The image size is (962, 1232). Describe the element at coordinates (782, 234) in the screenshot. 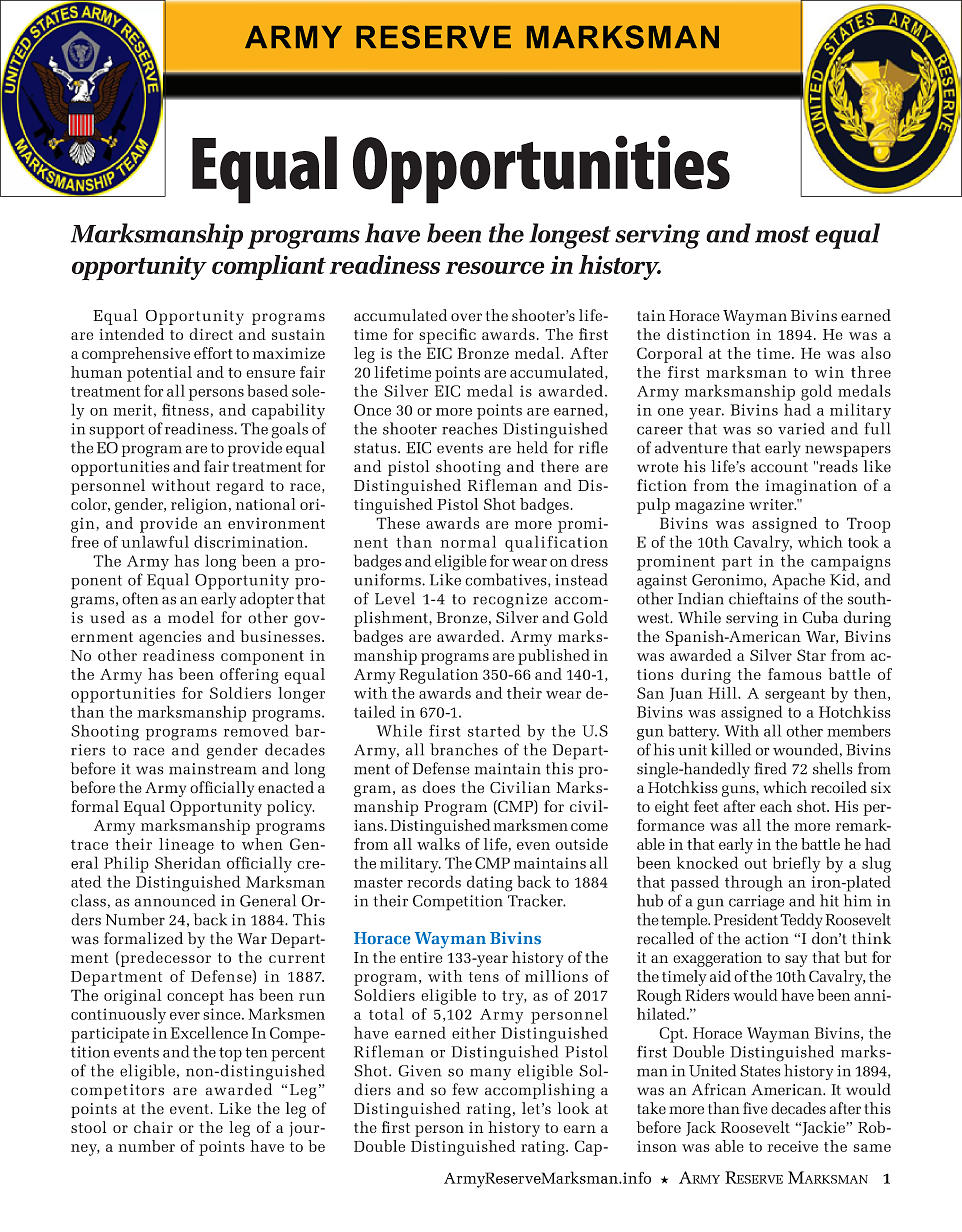

I see `most` at that location.
